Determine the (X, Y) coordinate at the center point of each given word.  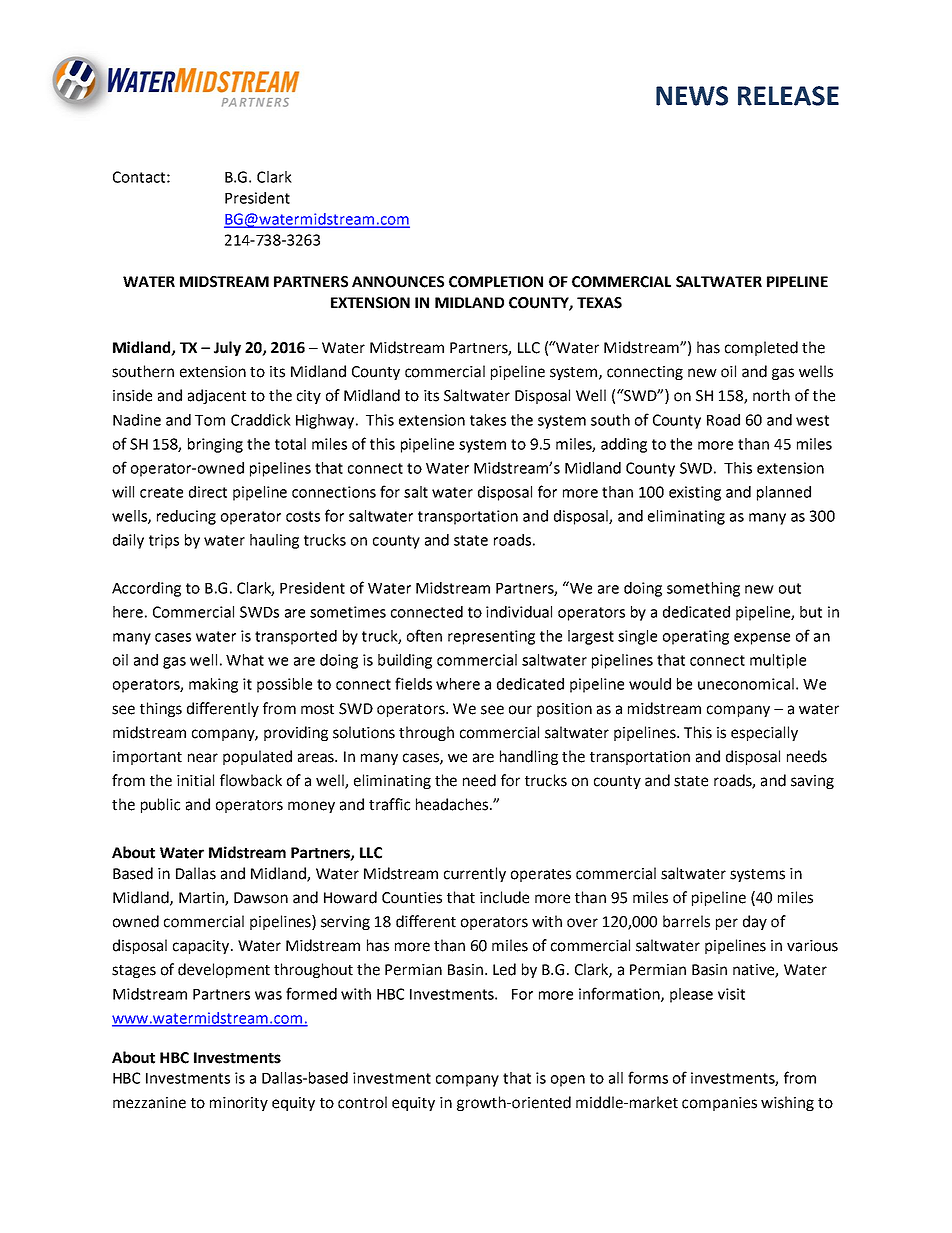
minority (239, 1104)
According (146, 589)
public (160, 805)
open (568, 1081)
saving (812, 782)
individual (519, 612)
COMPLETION (496, 282)
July (227, 348)
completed (761, 348)
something (703, 589)
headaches (453, 804)
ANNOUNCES (398, 282)
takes (488, 420)
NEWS (692, 96)
